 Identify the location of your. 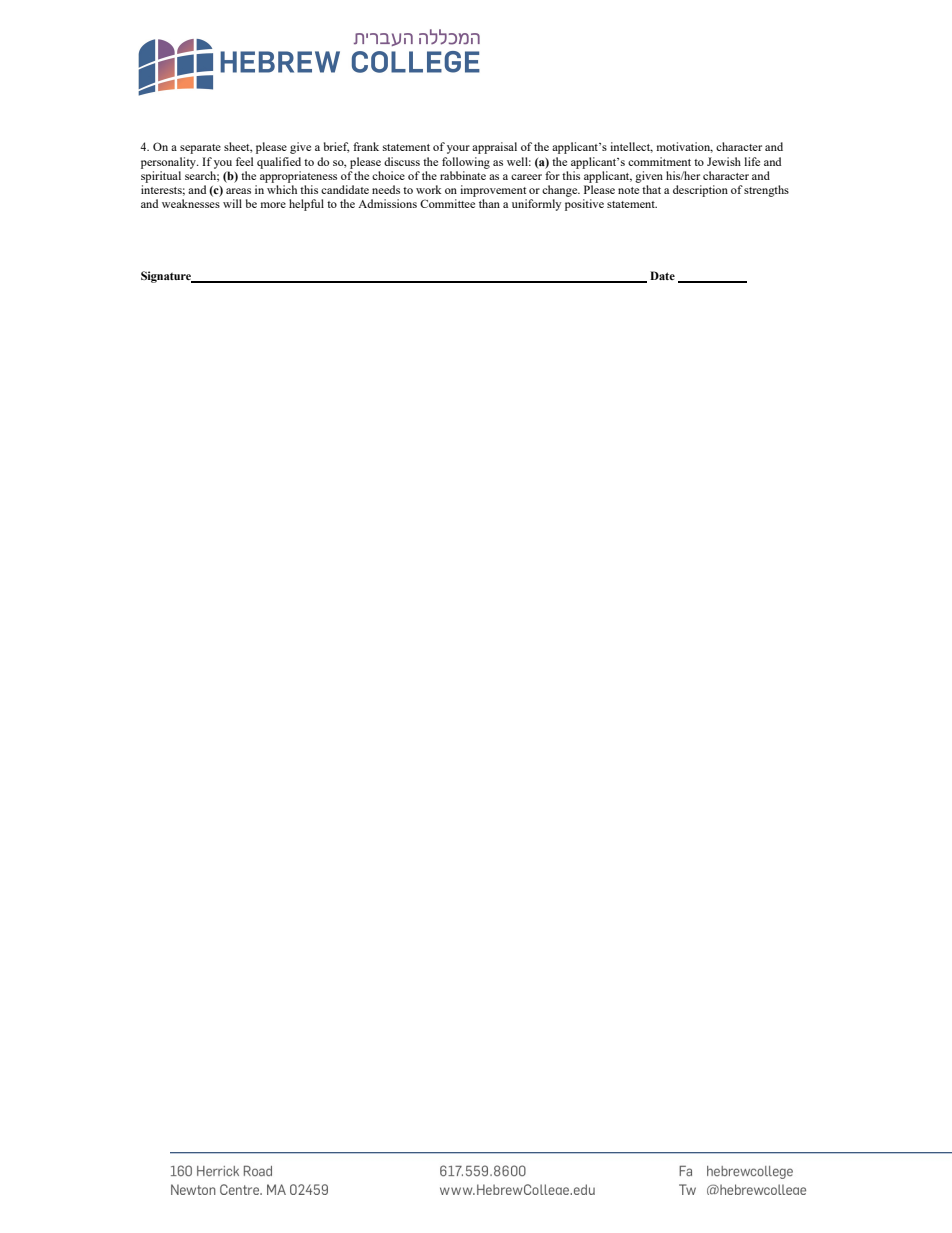
(458, 149).
